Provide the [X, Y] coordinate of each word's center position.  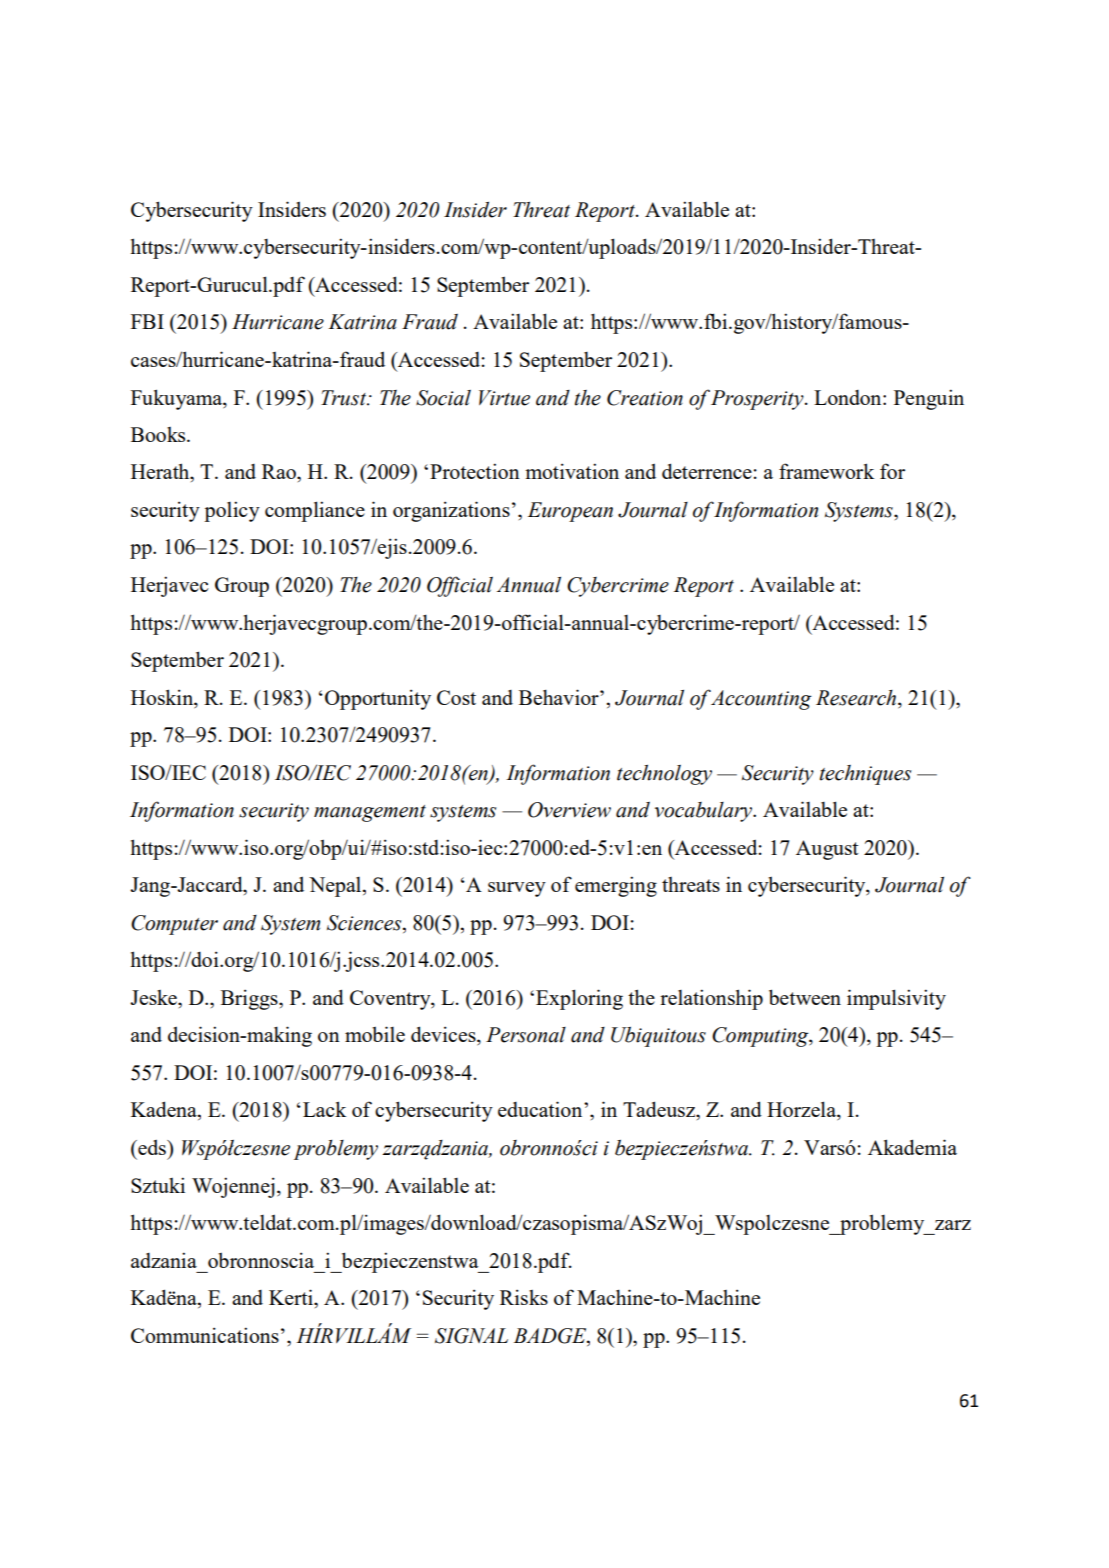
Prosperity [758, 400]
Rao [280, 471]
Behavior [560, 697]
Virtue [504, 398]
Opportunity [378, 699]
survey [517, 889]
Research [857, 698]
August [827, 850]
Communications [205, 1335]
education [541, 1109]
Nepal [336, 887]
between [805, 997]
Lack [324, 1109]
